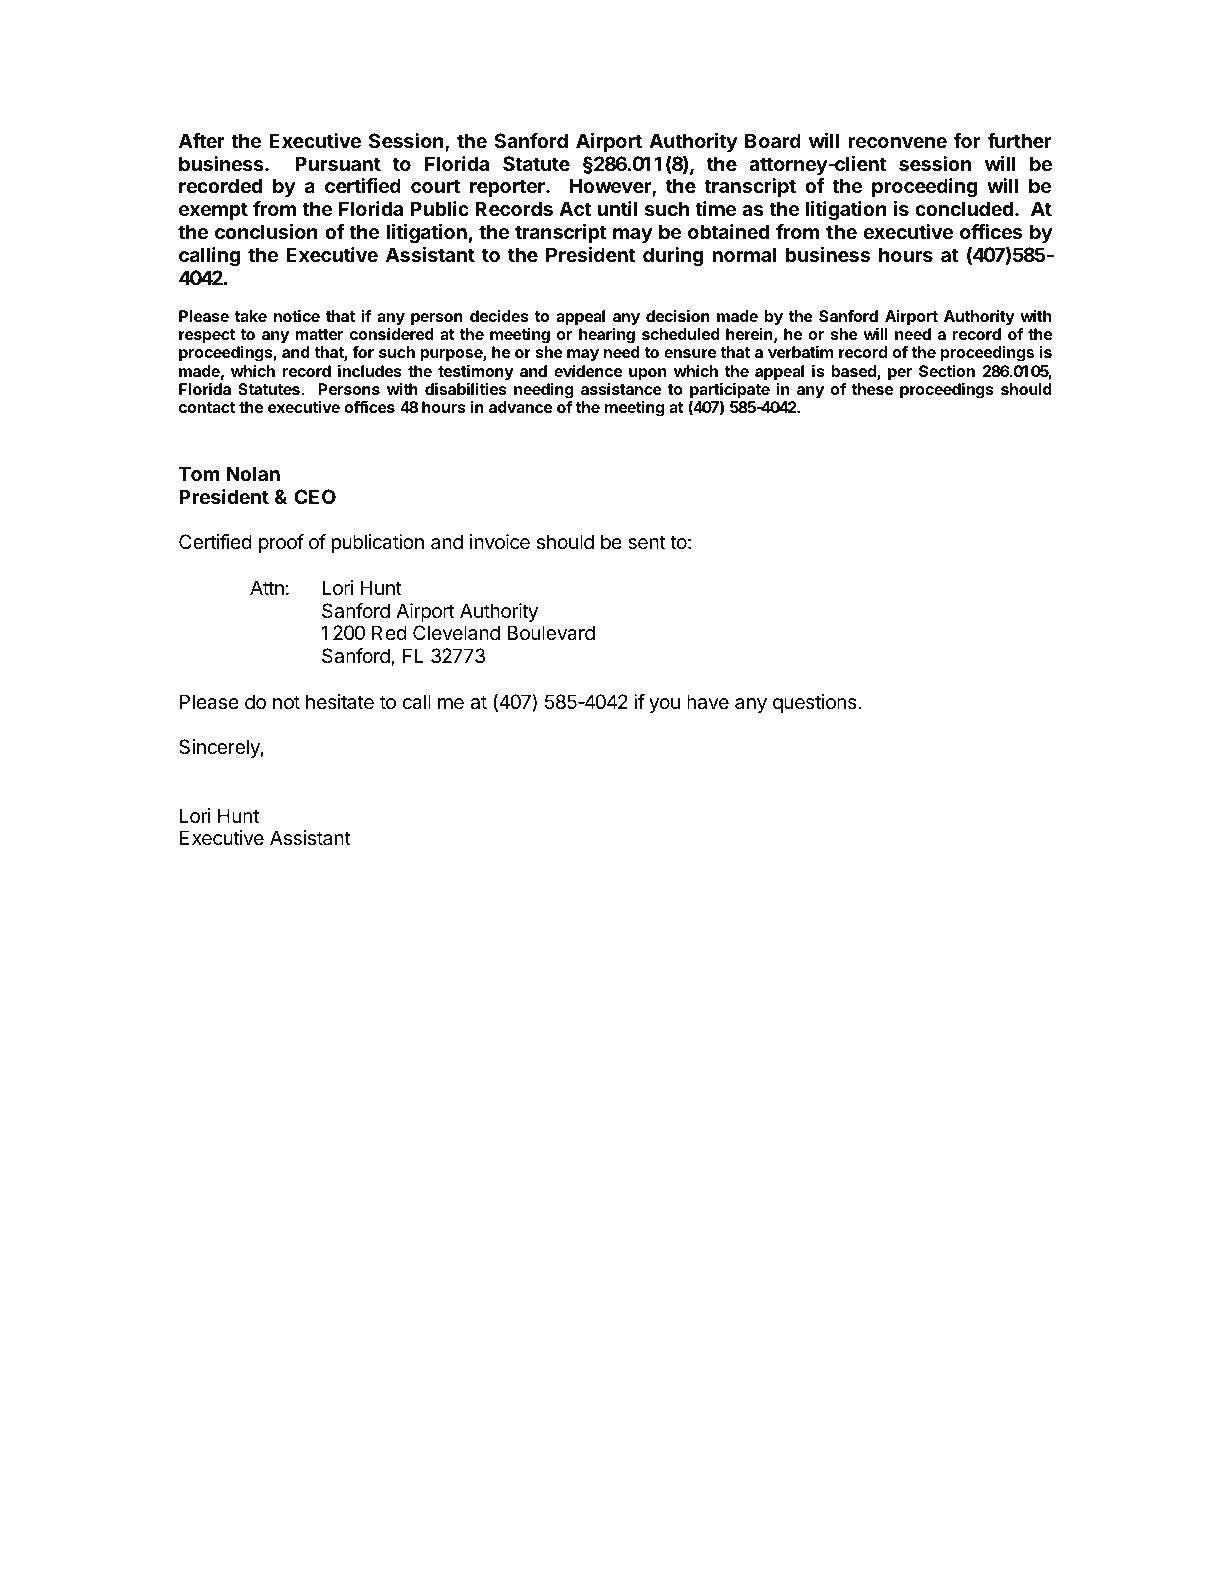  What do you see at coordinates (607, 336) in the image?
I see `hearing` at bounding box center [607, 336].
